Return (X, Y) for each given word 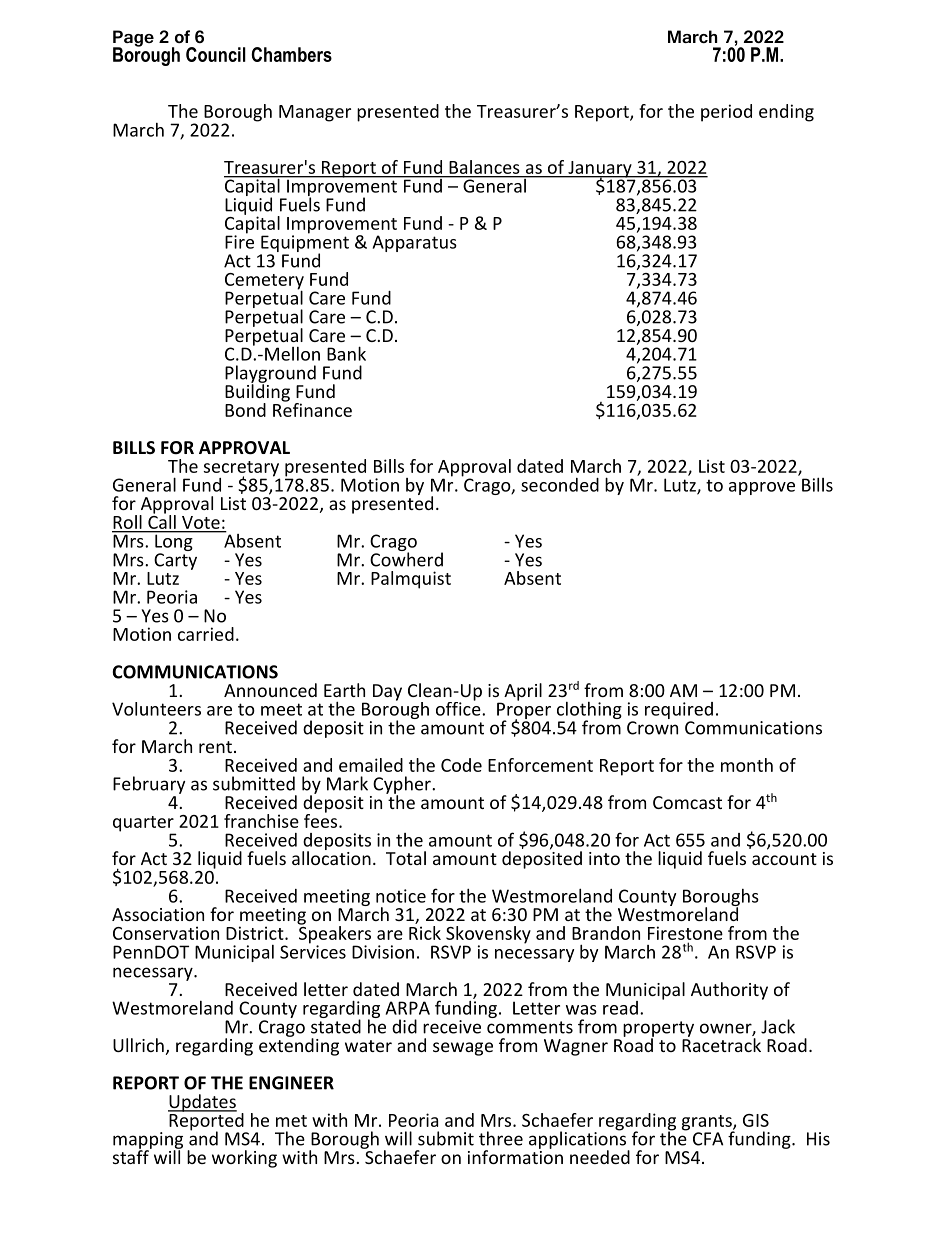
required (679, 712)
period (726, 113)
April (523, 692)
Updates (202, 1103)
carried (206, 634)
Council (216, 54)
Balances (484, 167)
